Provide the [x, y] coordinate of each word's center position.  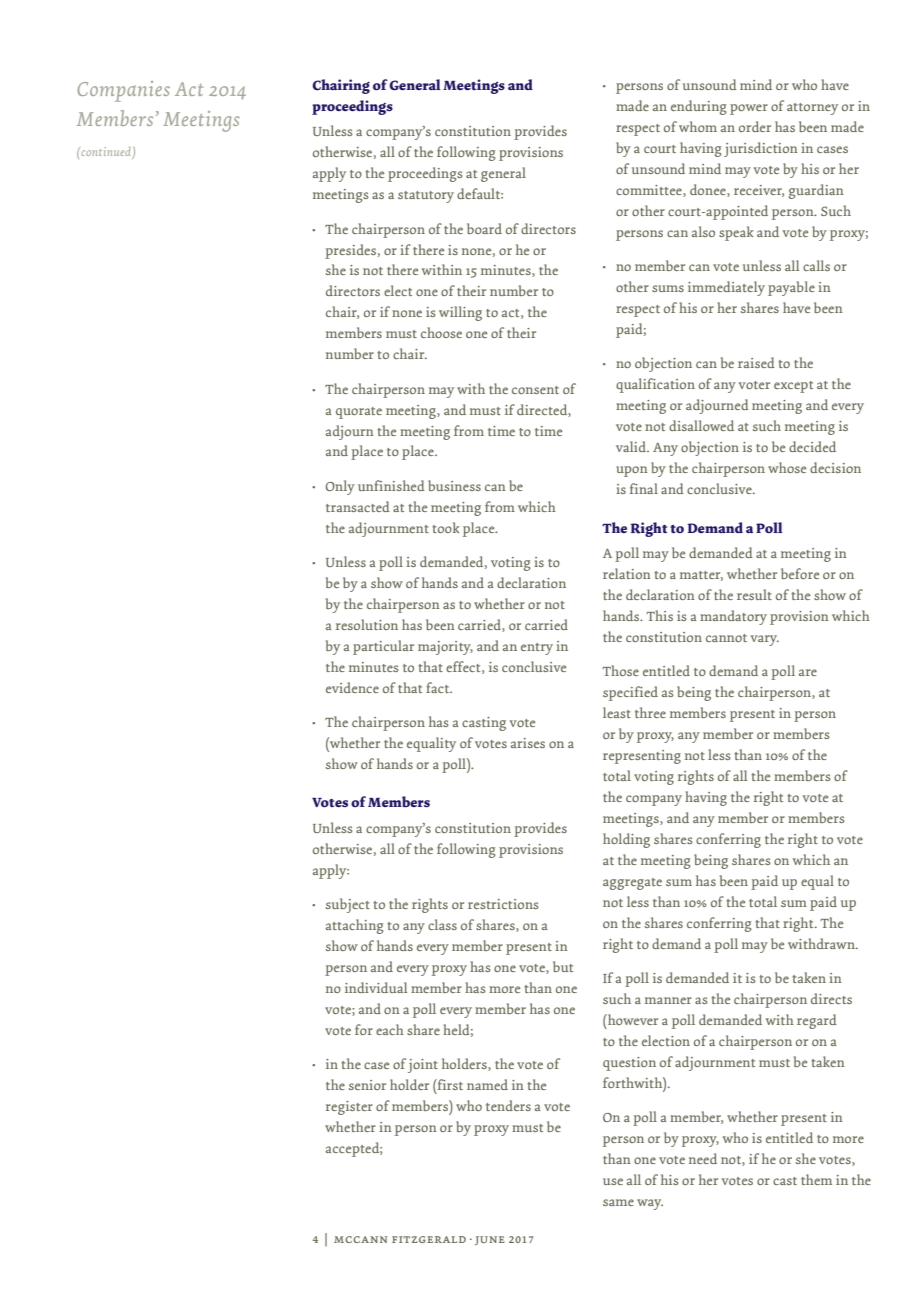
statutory [426, 197]
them [816, 1179]
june [490, 1240]
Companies [123, 91]
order [755, 126]
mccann [361, 1239]
